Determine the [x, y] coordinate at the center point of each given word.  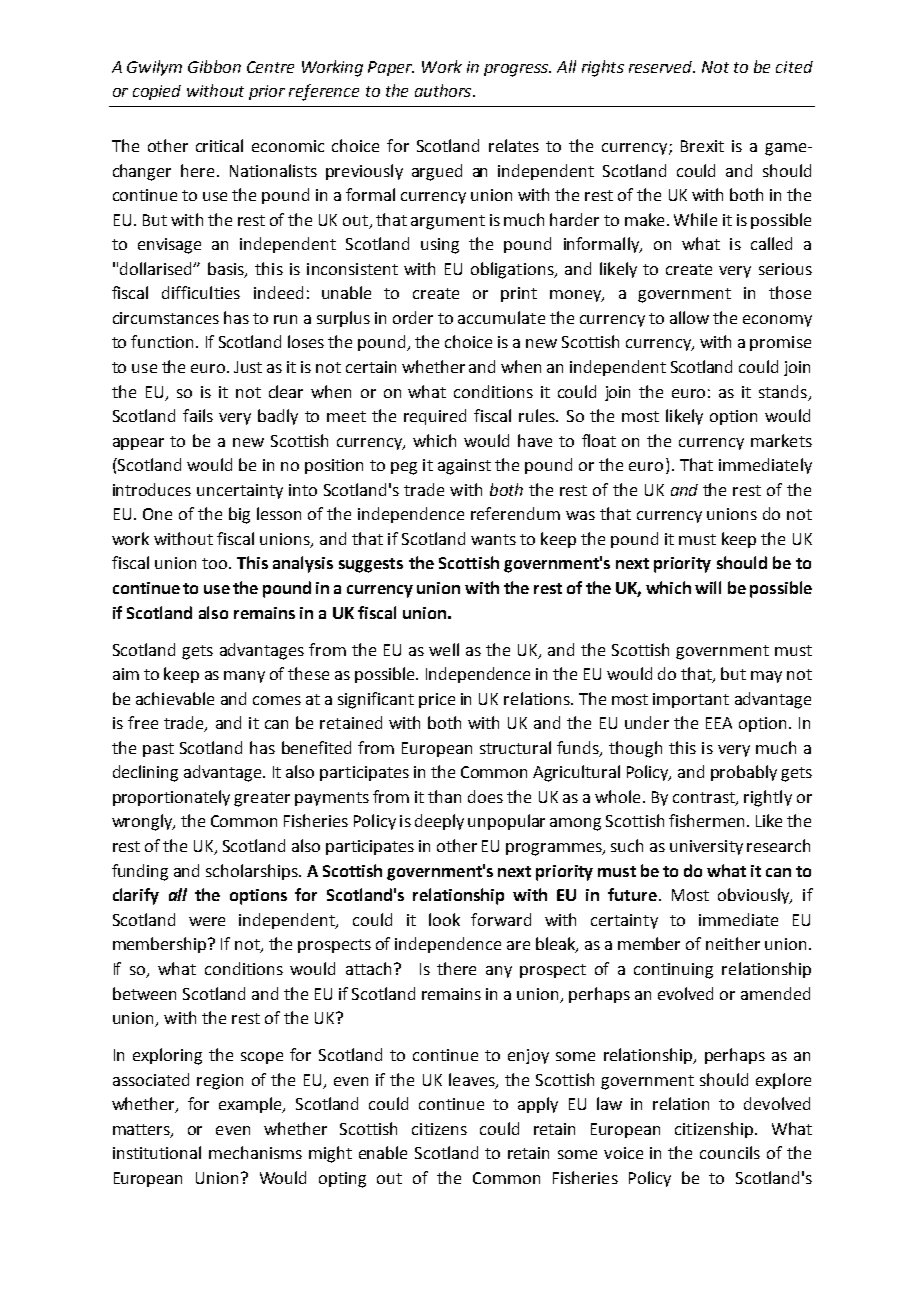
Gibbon [214, 66]
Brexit [702, 146]
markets [781, 440]
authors [444, 90]
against [464, 467]
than [444, 796]
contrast [705, 799]
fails [198, 415]
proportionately [171, 798]
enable [383, 1152]
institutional [157, 1152]
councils [730, 1152]
